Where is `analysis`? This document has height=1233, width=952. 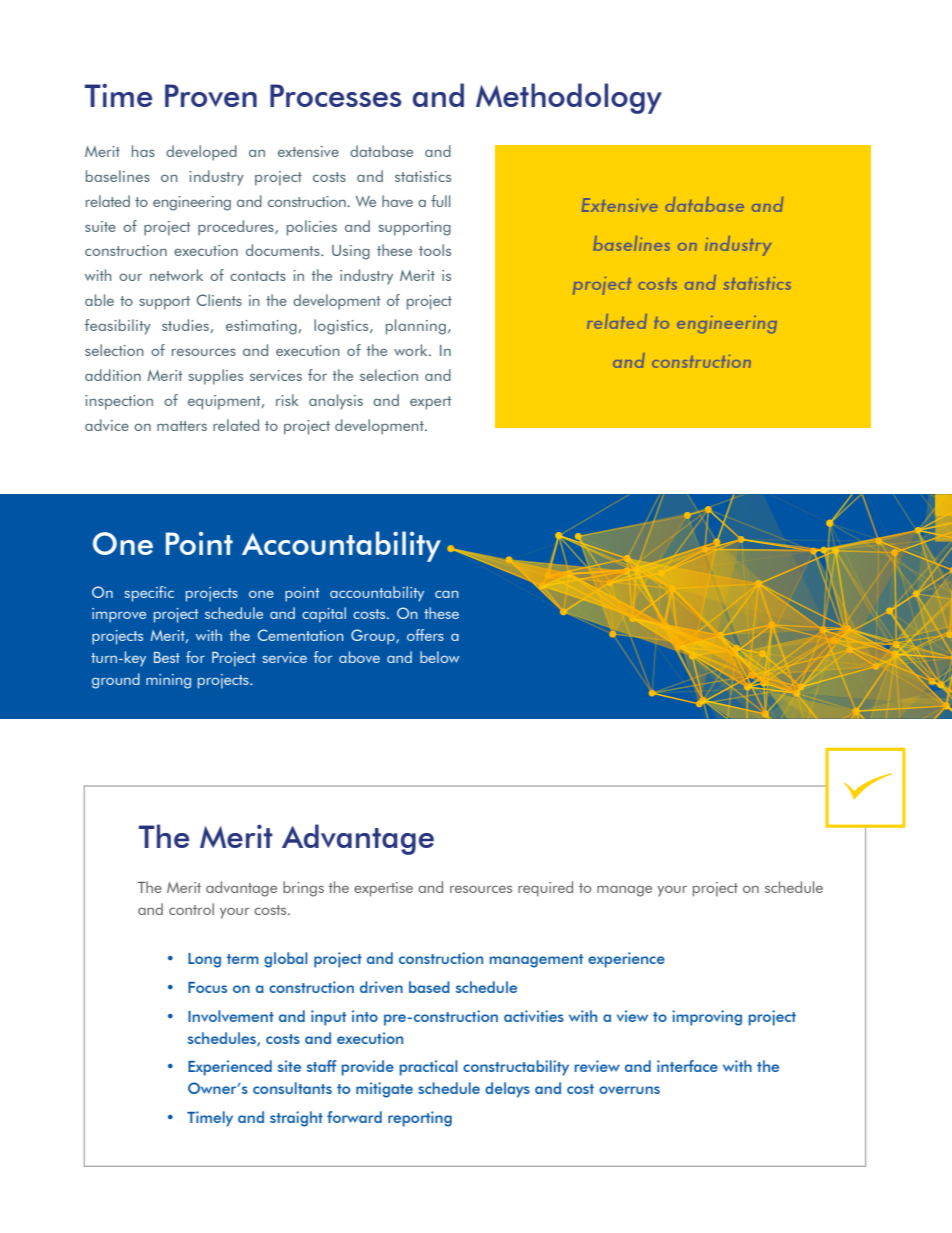 analysis is located at coordinates (336, 402).
